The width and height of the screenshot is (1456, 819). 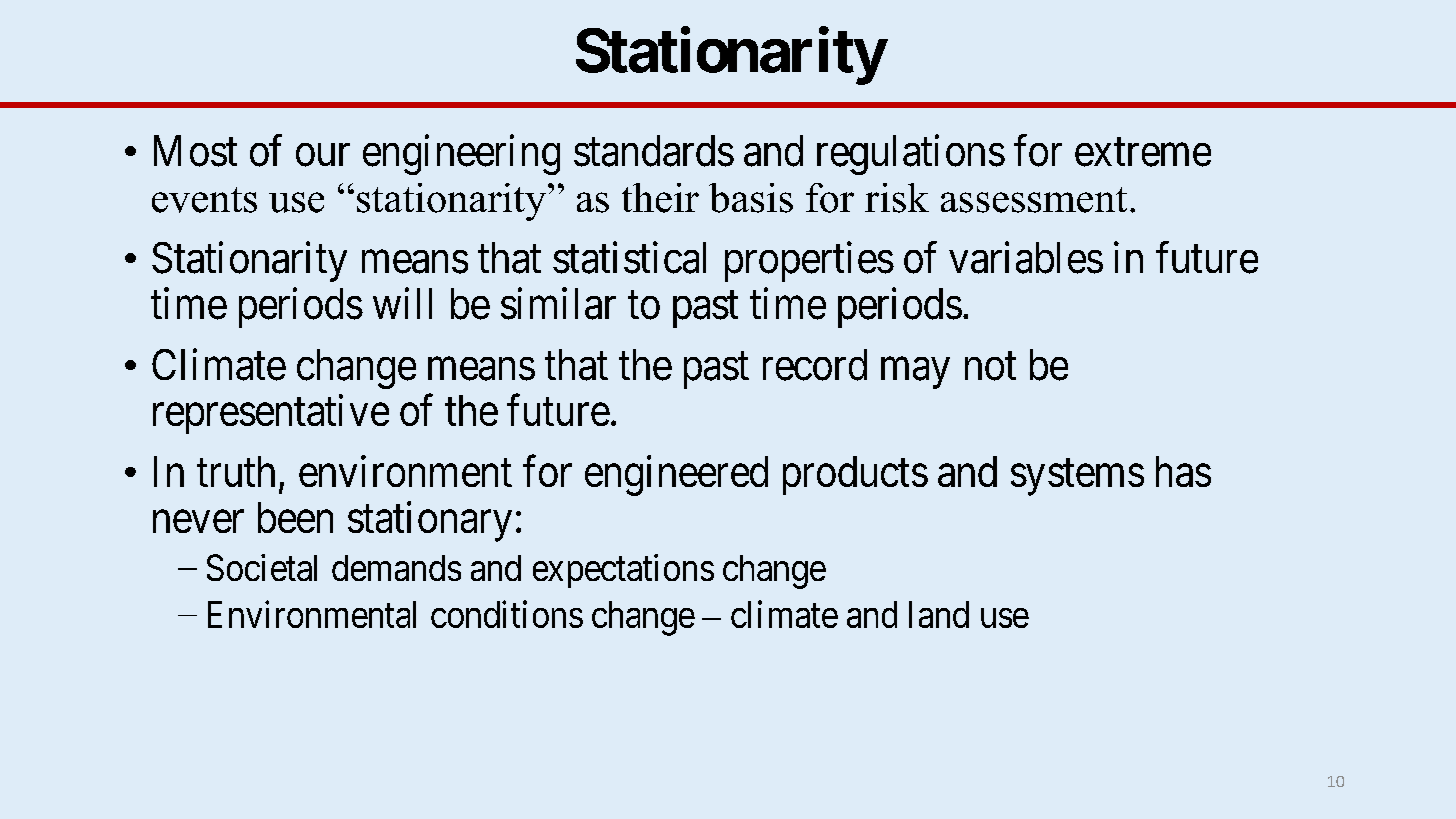 What do you see at coordinates (660, 198) in the screenshot?
I see `their` at bounding box center [660, 198].
